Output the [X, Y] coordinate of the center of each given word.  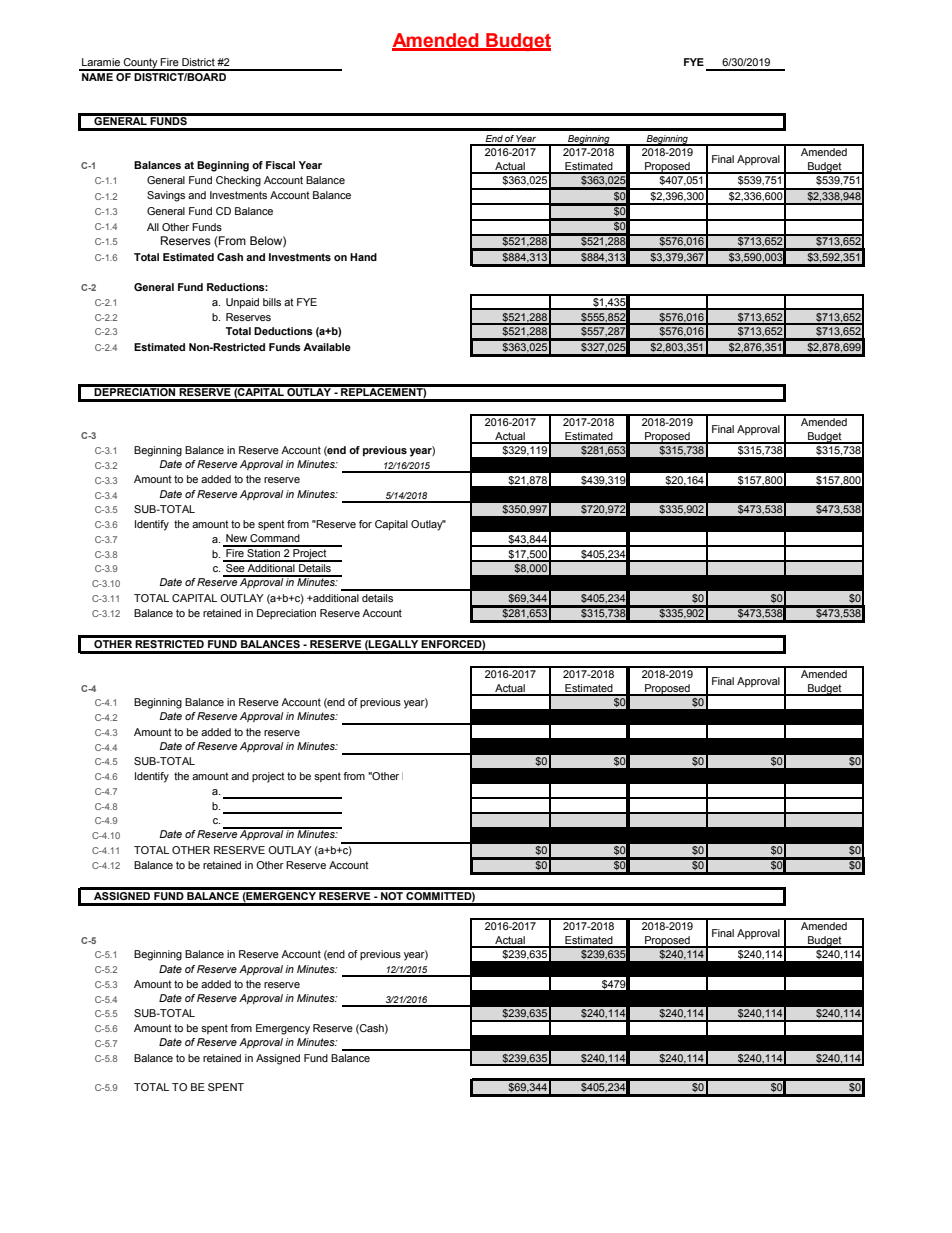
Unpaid [242, 303]
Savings [166, 196]
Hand [363, 257]
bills [272, 302]
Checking [238, 181]
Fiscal [280, 165]
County [141, 64]
